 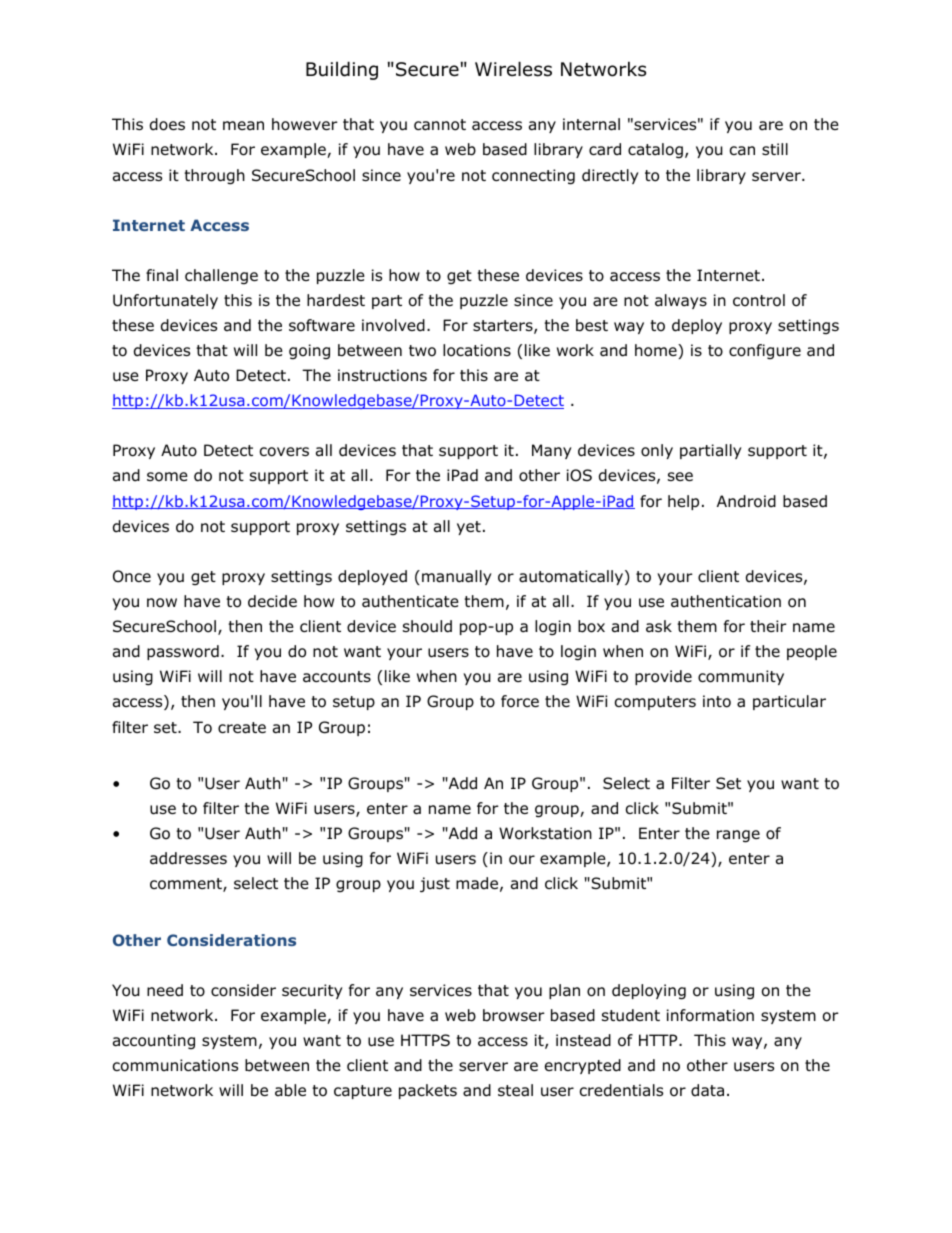 What do you see at coordinates (165, 301) in the image?
I see `Unfortunately` at bounding box center [165, 301].
